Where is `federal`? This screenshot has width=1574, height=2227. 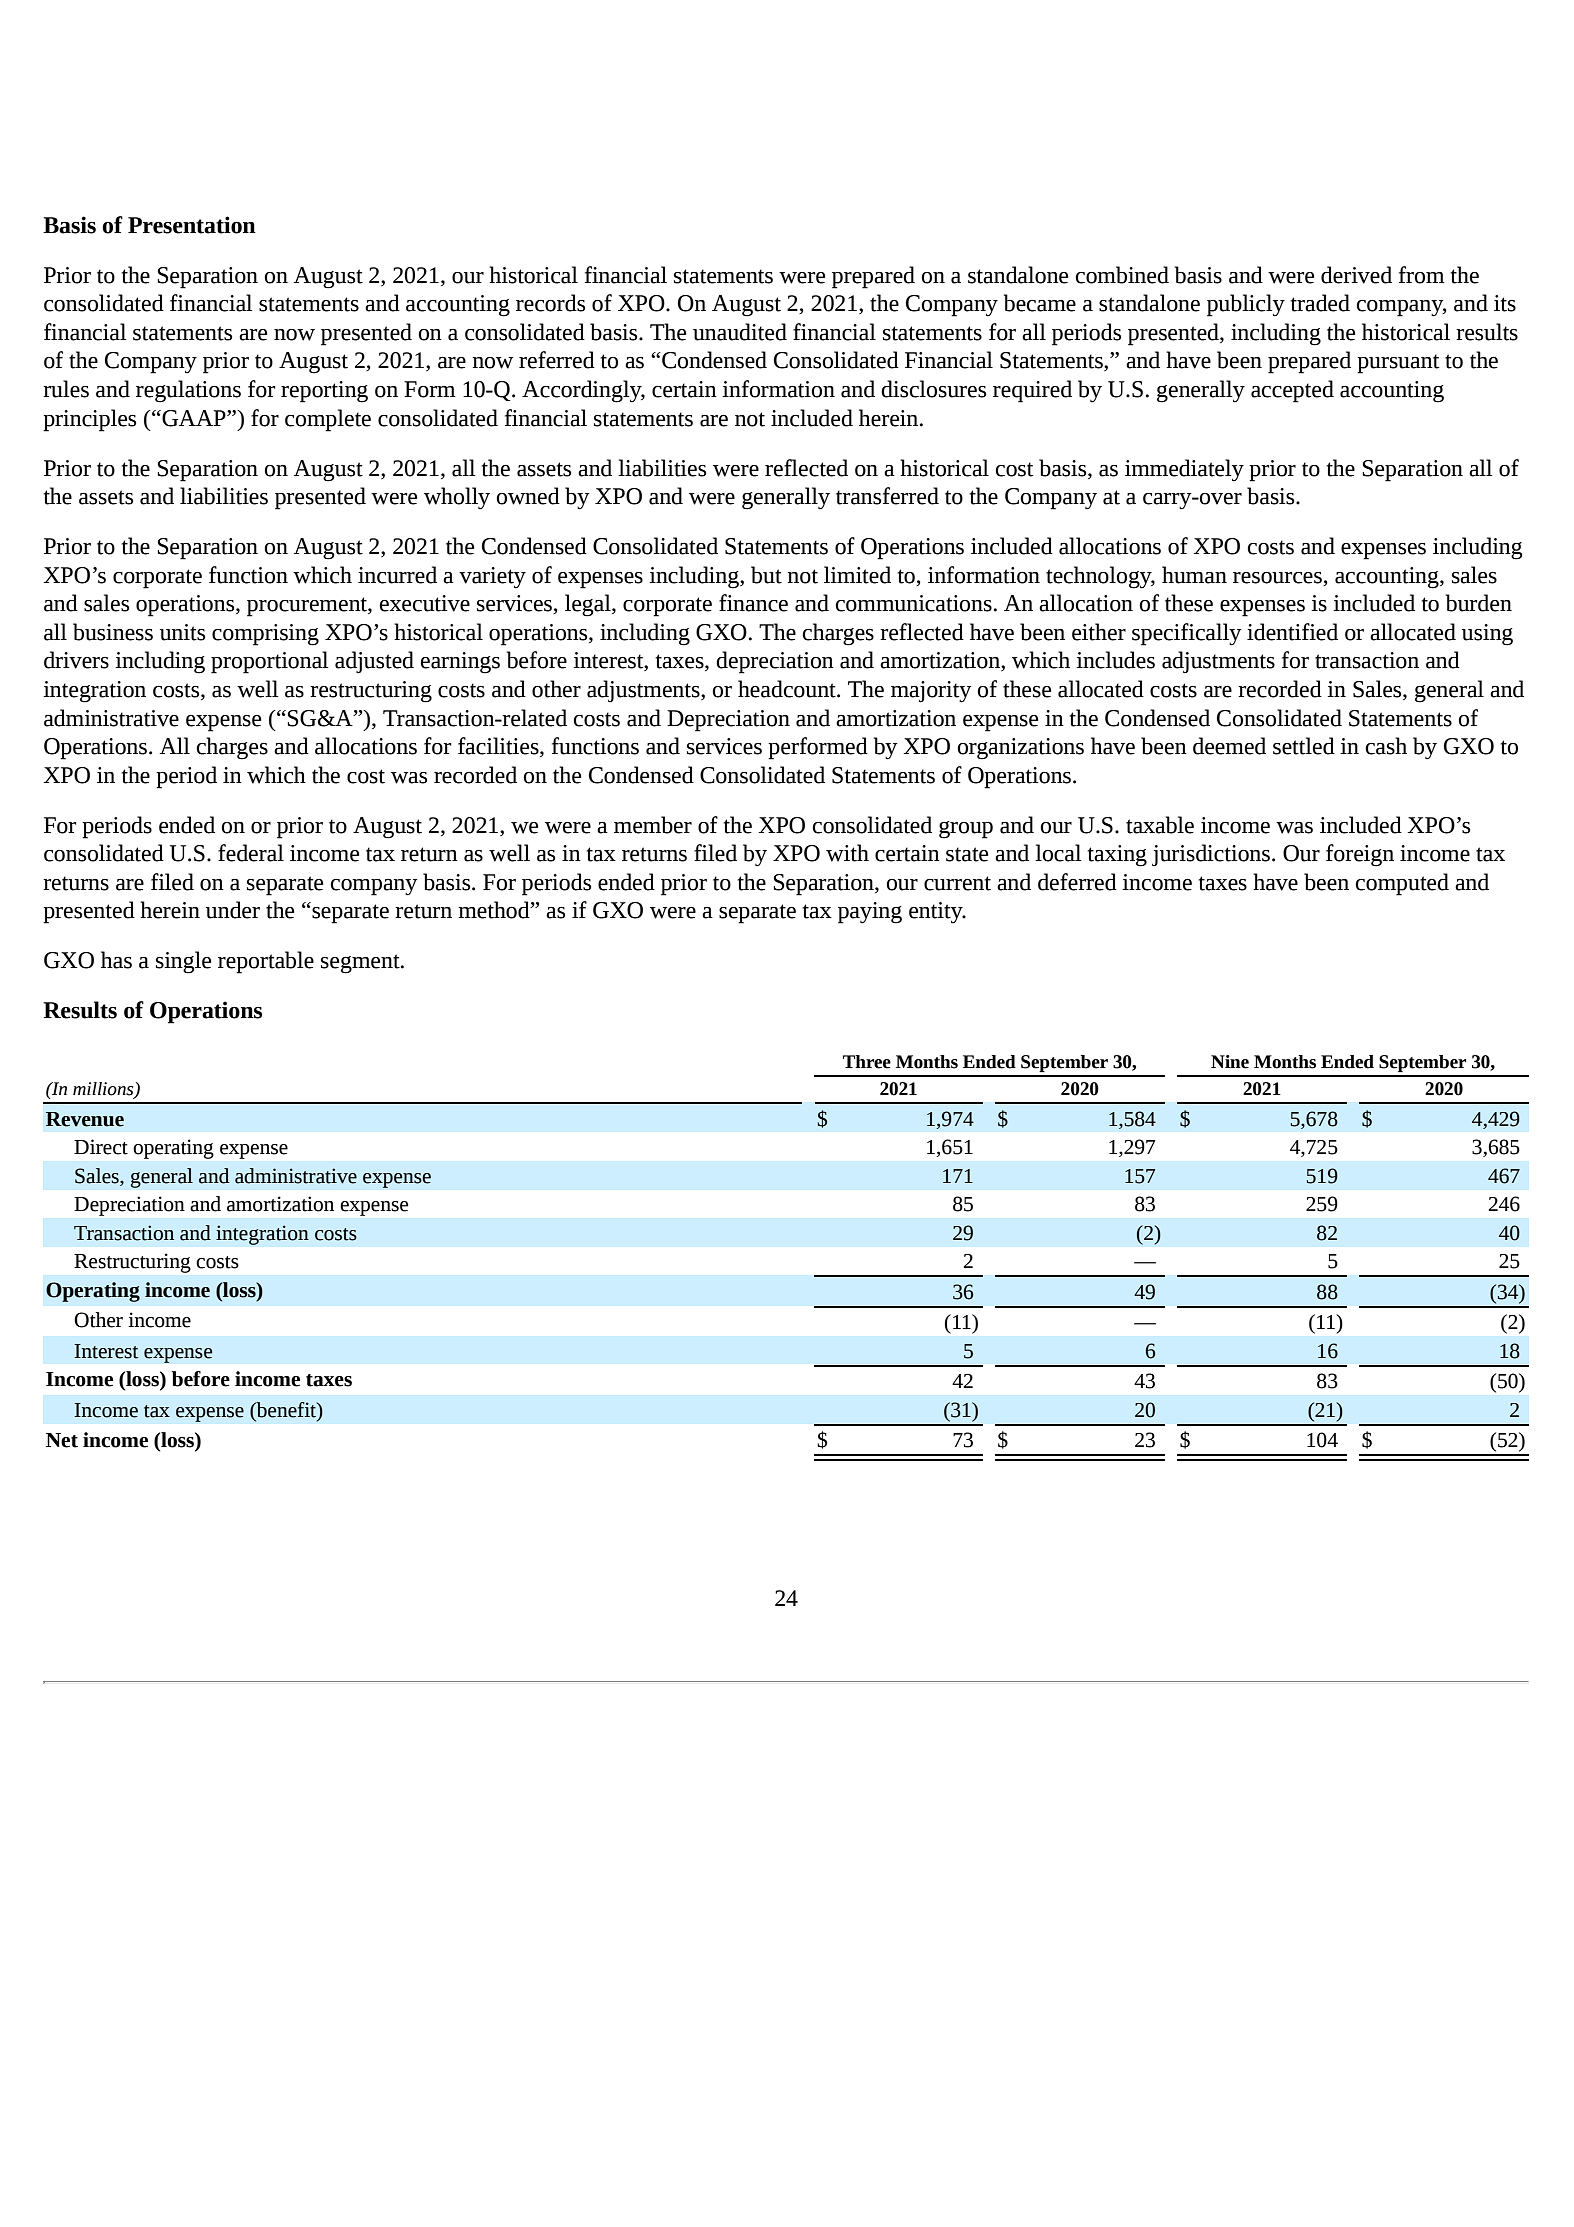
federal is located at coordinates (251, 853).
